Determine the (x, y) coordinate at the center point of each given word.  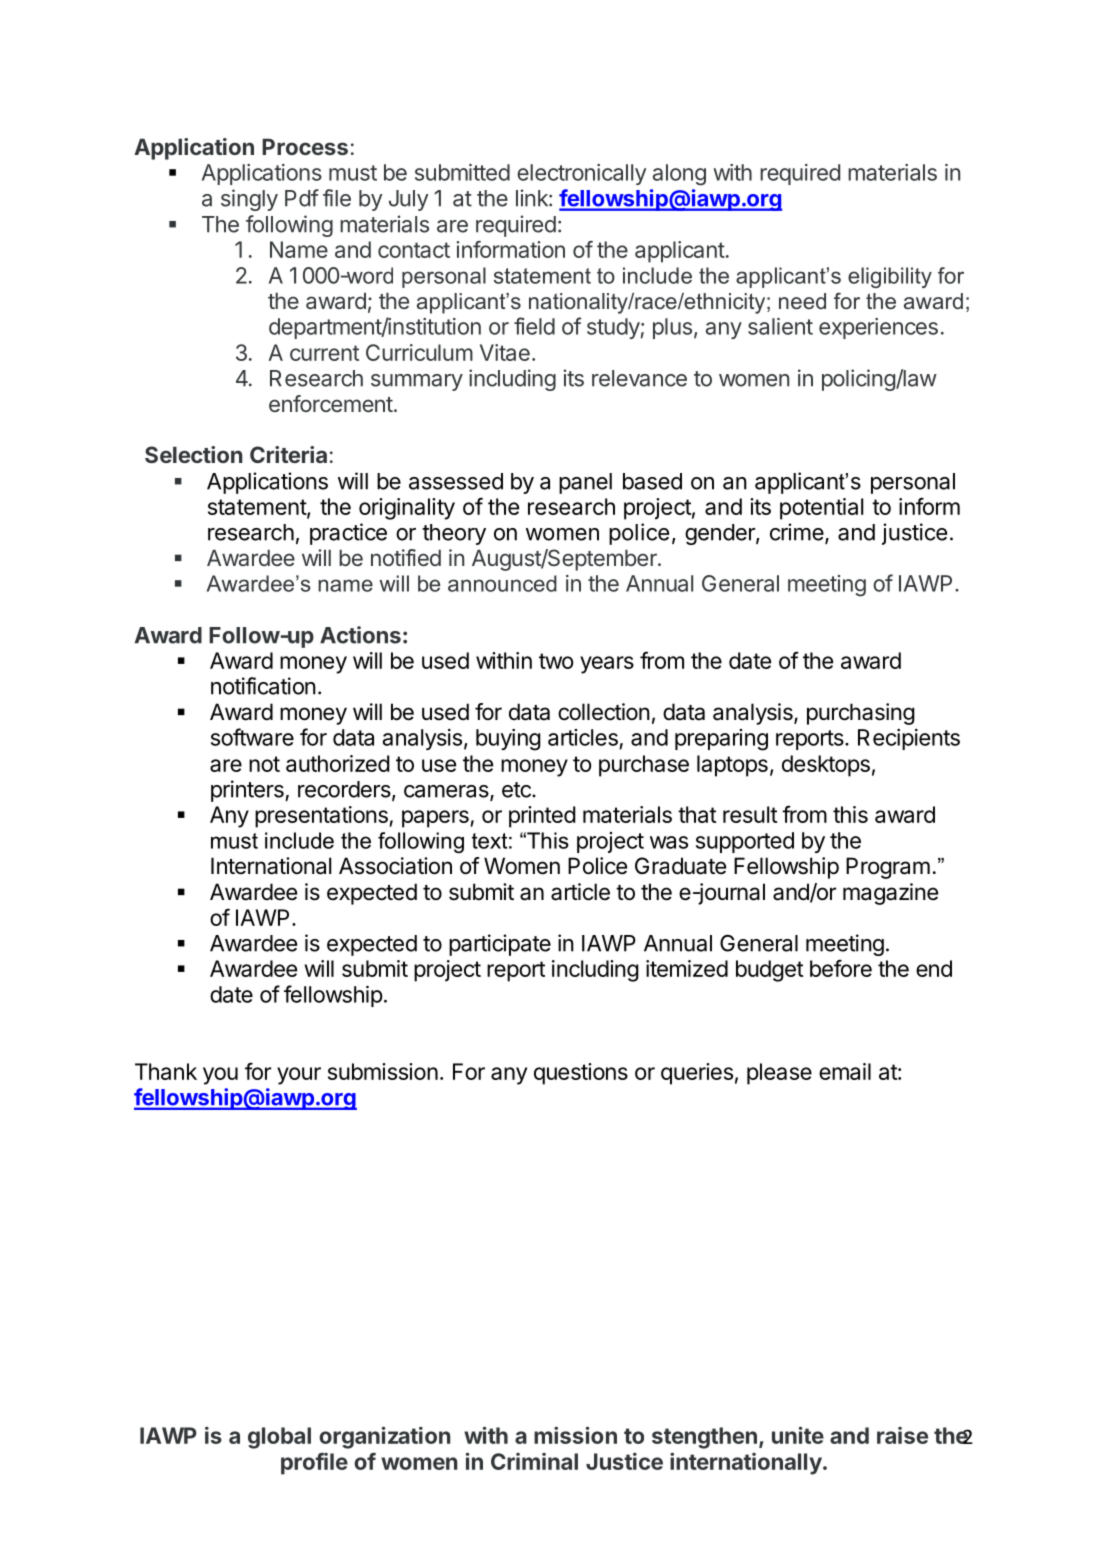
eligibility (890, 277)
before (841, 968)
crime (798, 533)
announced (502, 583)
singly (249, 200)
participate (500, 945)
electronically (581, 174)
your (299, 1076)
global (279, 1438)
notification (263, 686)
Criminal (534, 1461)
